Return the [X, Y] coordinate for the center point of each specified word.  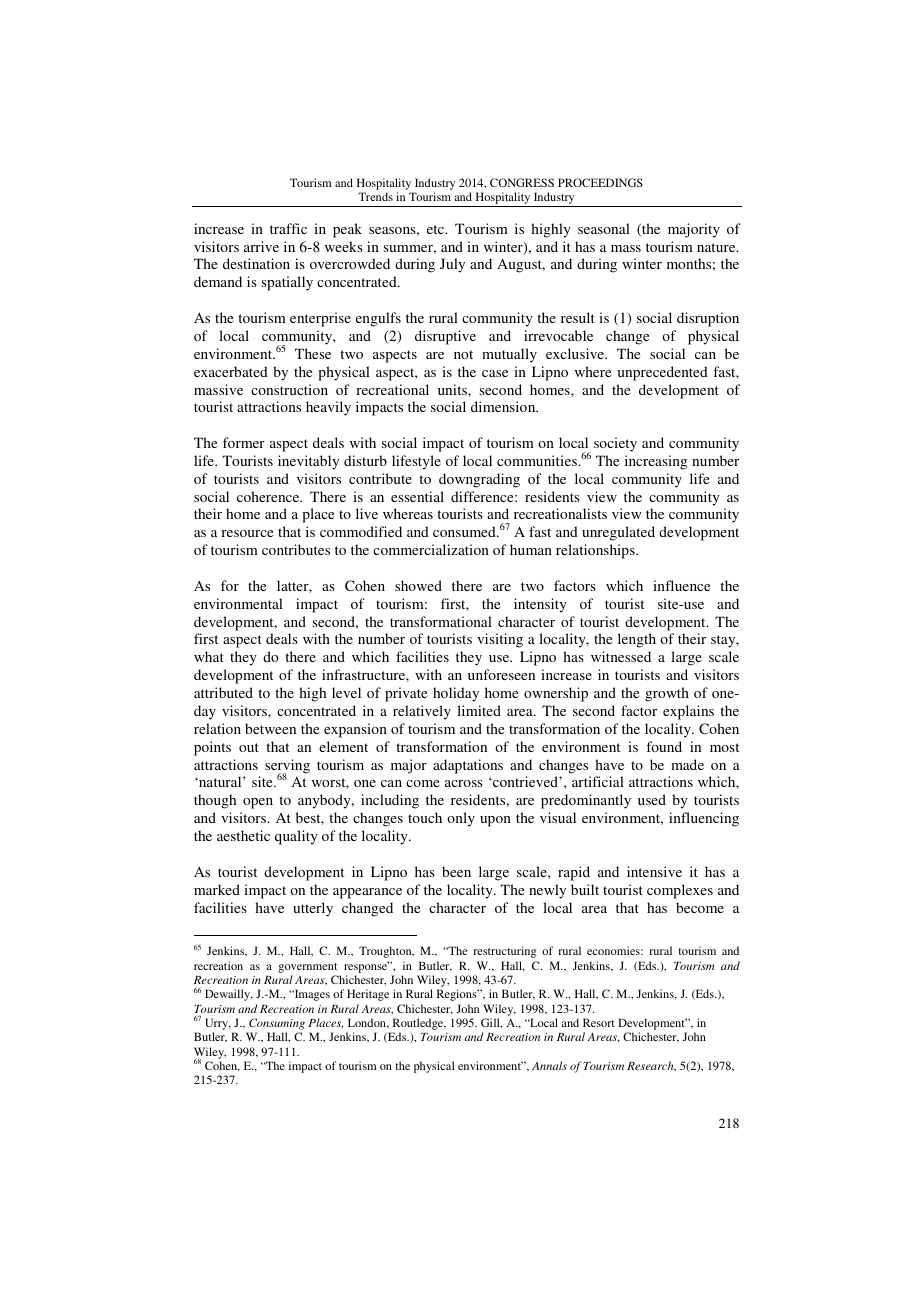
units [453, 389]
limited [479, 710]
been [456, 871]
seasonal [604, 228]
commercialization [431, 549]
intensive [654, 871]
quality [296, 837]
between [270, 728]
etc [437, 229]
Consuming [277, 1024]
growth [667, 694]
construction [289, 389]
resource [247, 533]
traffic [288, 228]
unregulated [618, 533]
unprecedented [662, 373]
